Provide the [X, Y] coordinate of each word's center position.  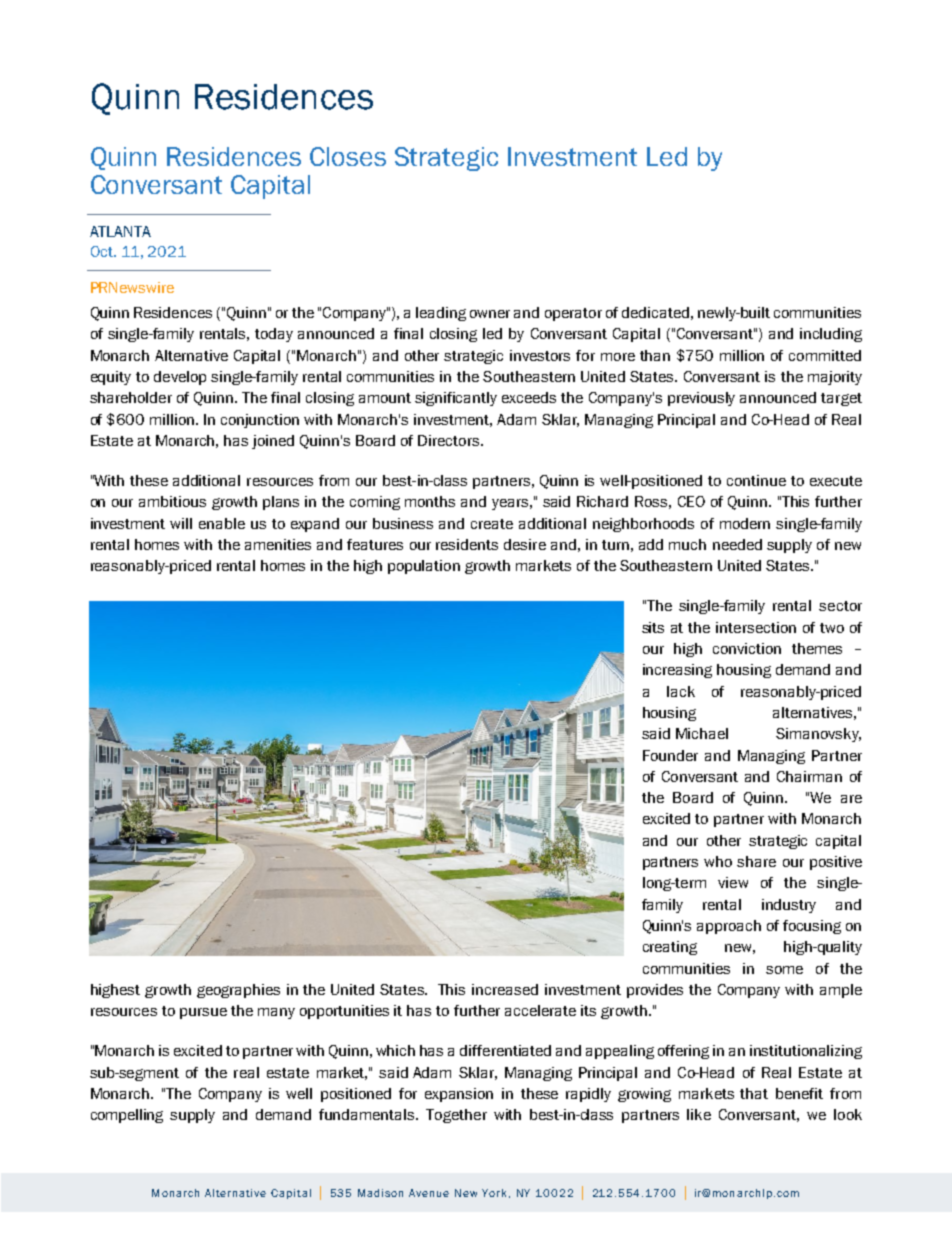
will [181, 523]
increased [505, 989]
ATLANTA [120, 231]
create [492, 524]
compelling [127, 1116]
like [699, 1114]
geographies [238, 991]
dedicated [655, 312]
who [718, 861]
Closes [348, 156]
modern [745, 523]
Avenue [429, 1193]
